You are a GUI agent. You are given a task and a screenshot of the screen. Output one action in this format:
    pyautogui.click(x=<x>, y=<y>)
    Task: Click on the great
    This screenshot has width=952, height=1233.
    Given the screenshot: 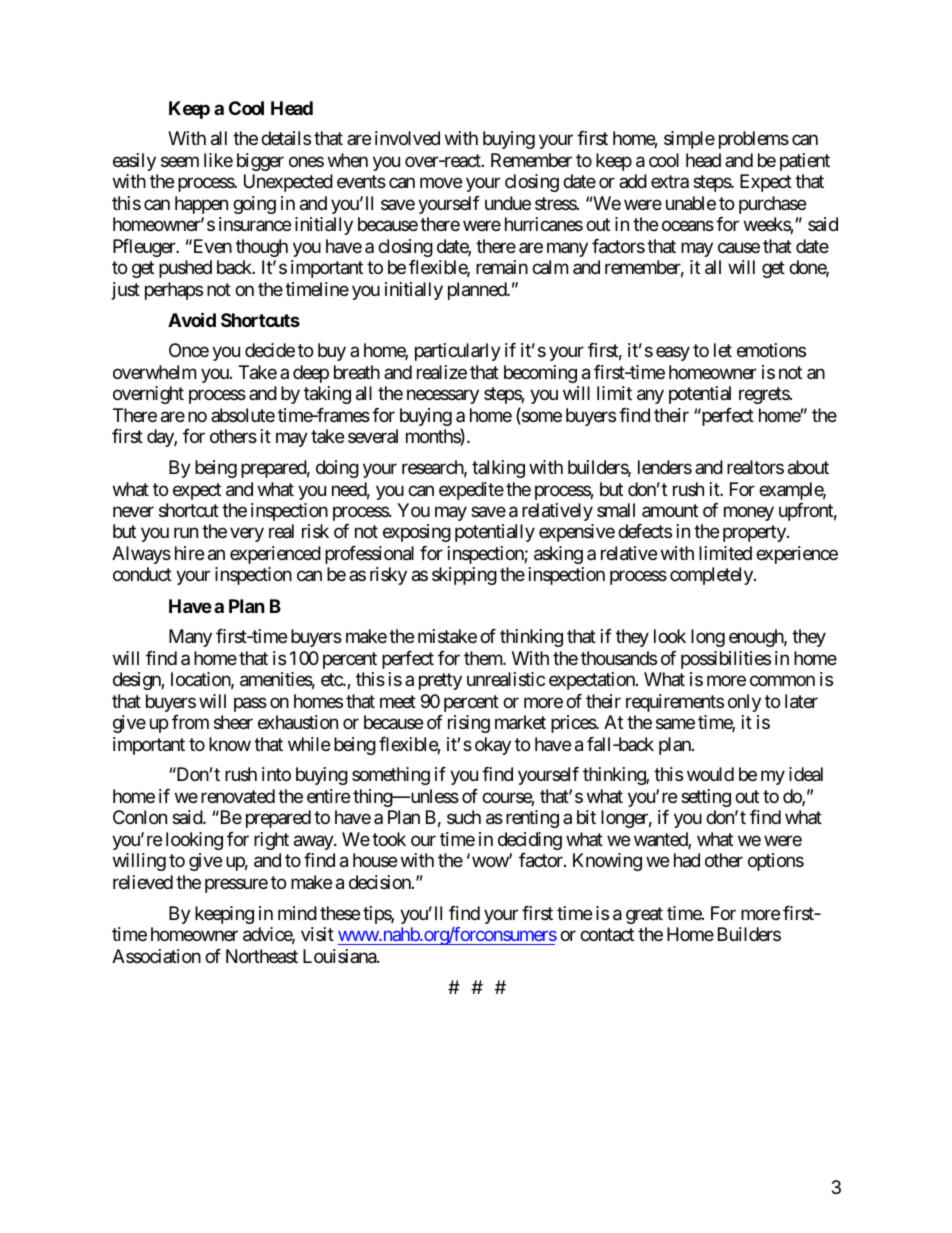 What is the action you would take?
    pyautogui.click(x=644, y=915)
